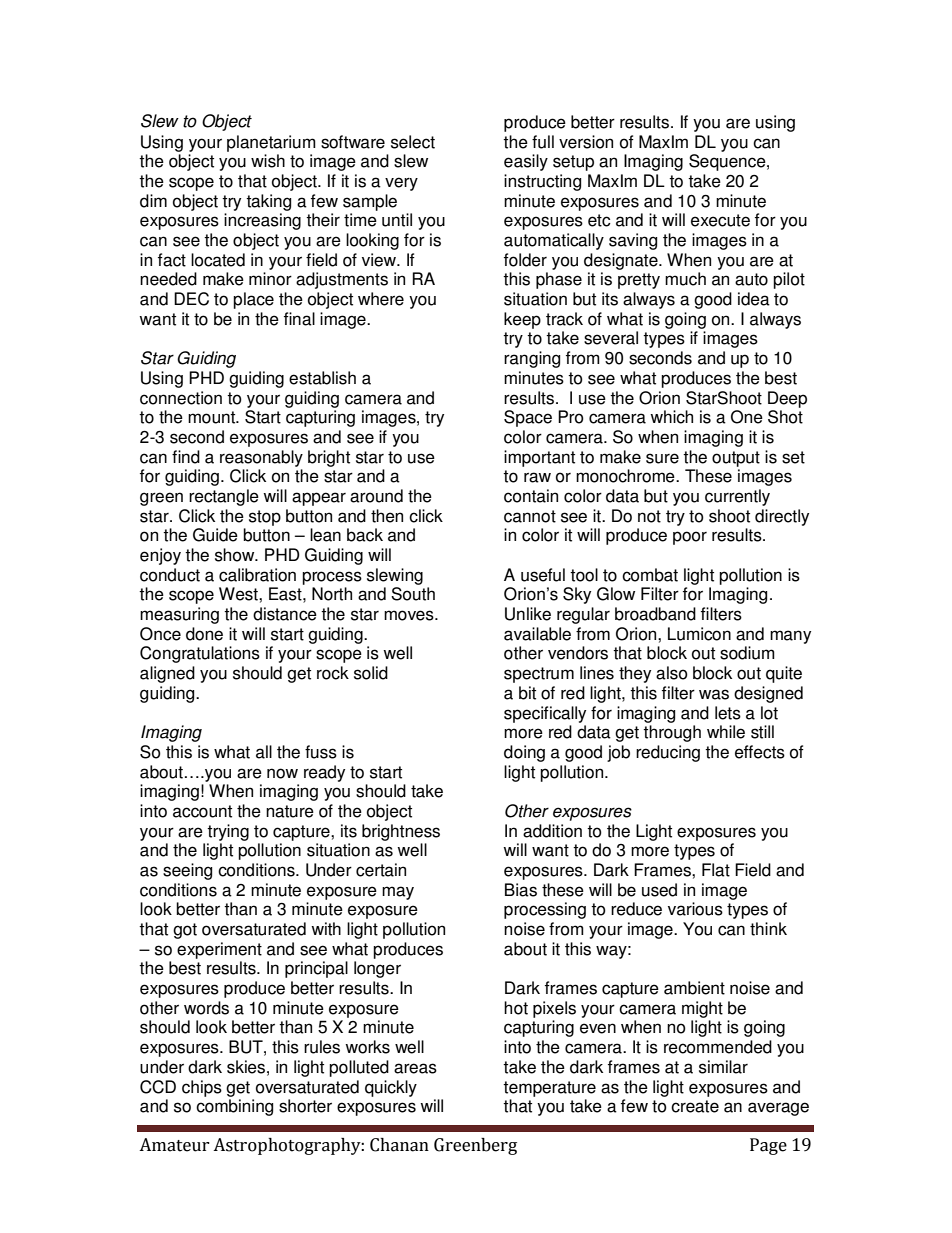 This document has height=1233, width=952. Describe the element at coordinates (747, 653) in the document. I see `sodium` at that location.
